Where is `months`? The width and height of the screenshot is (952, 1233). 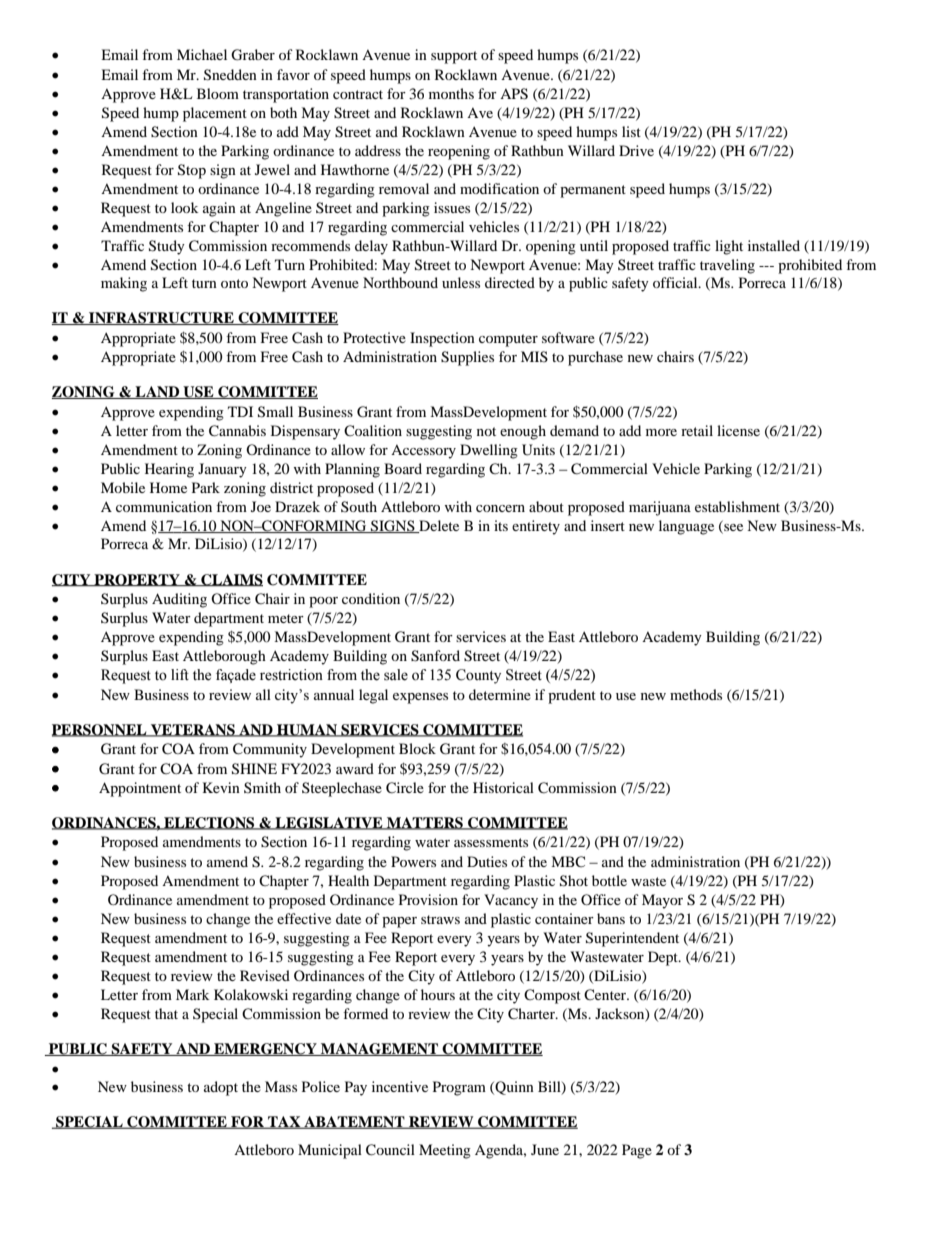
months is located at coordinates (451, 93).
